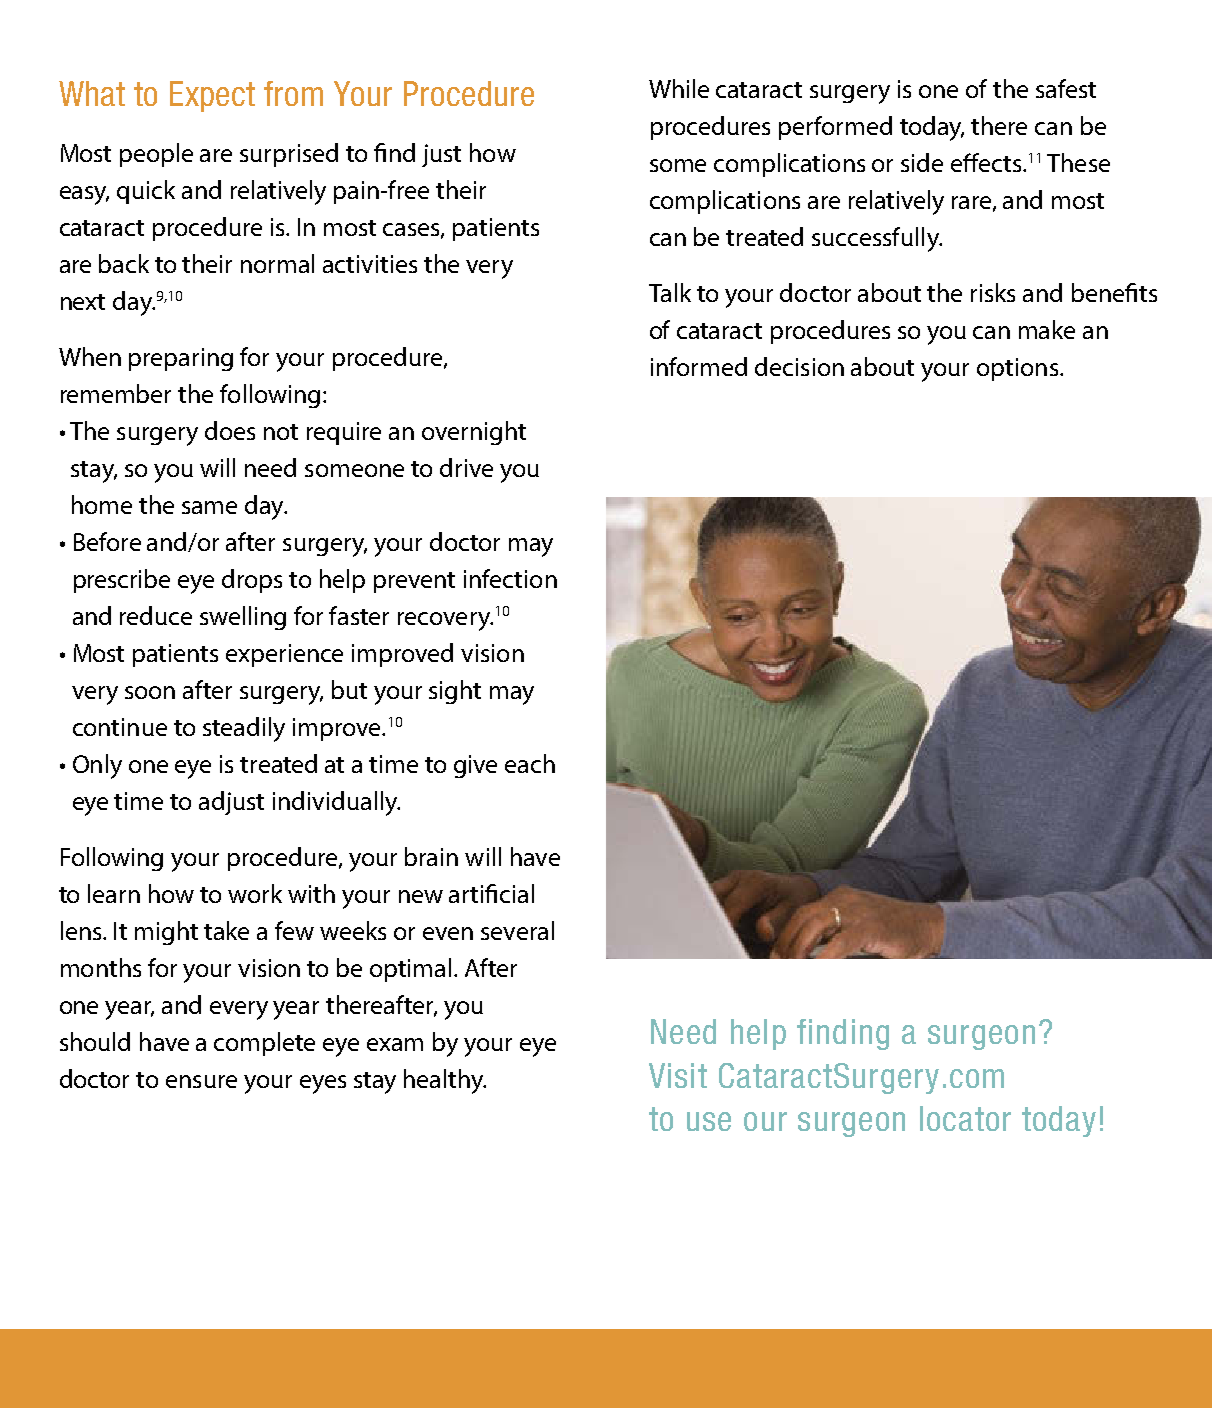 The image size is (1212, 1408). I want to click on ensure, so click(201, 1081).
